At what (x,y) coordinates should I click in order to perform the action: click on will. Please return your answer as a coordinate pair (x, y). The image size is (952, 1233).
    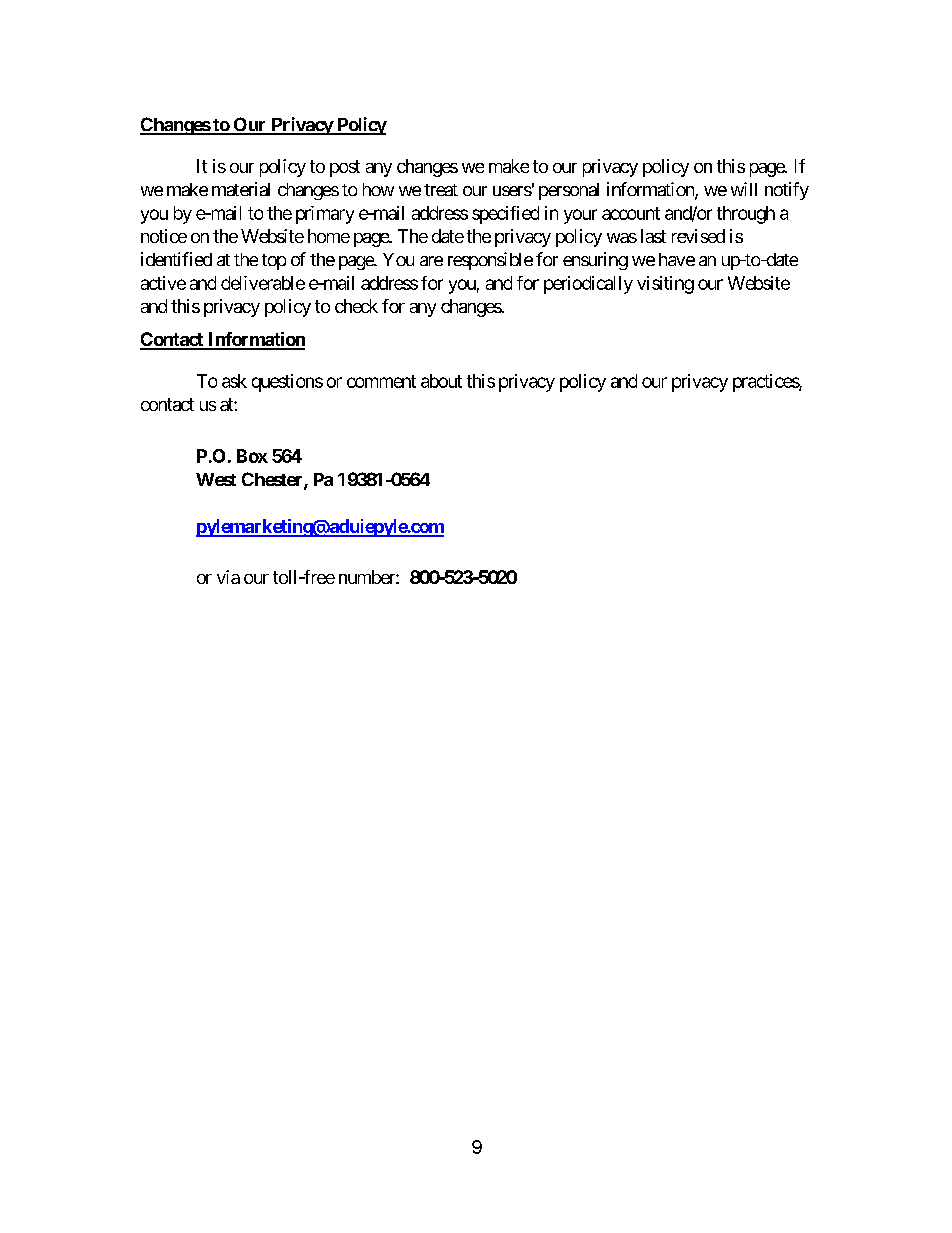
    Looking at the image, I should click on (744, 189).
